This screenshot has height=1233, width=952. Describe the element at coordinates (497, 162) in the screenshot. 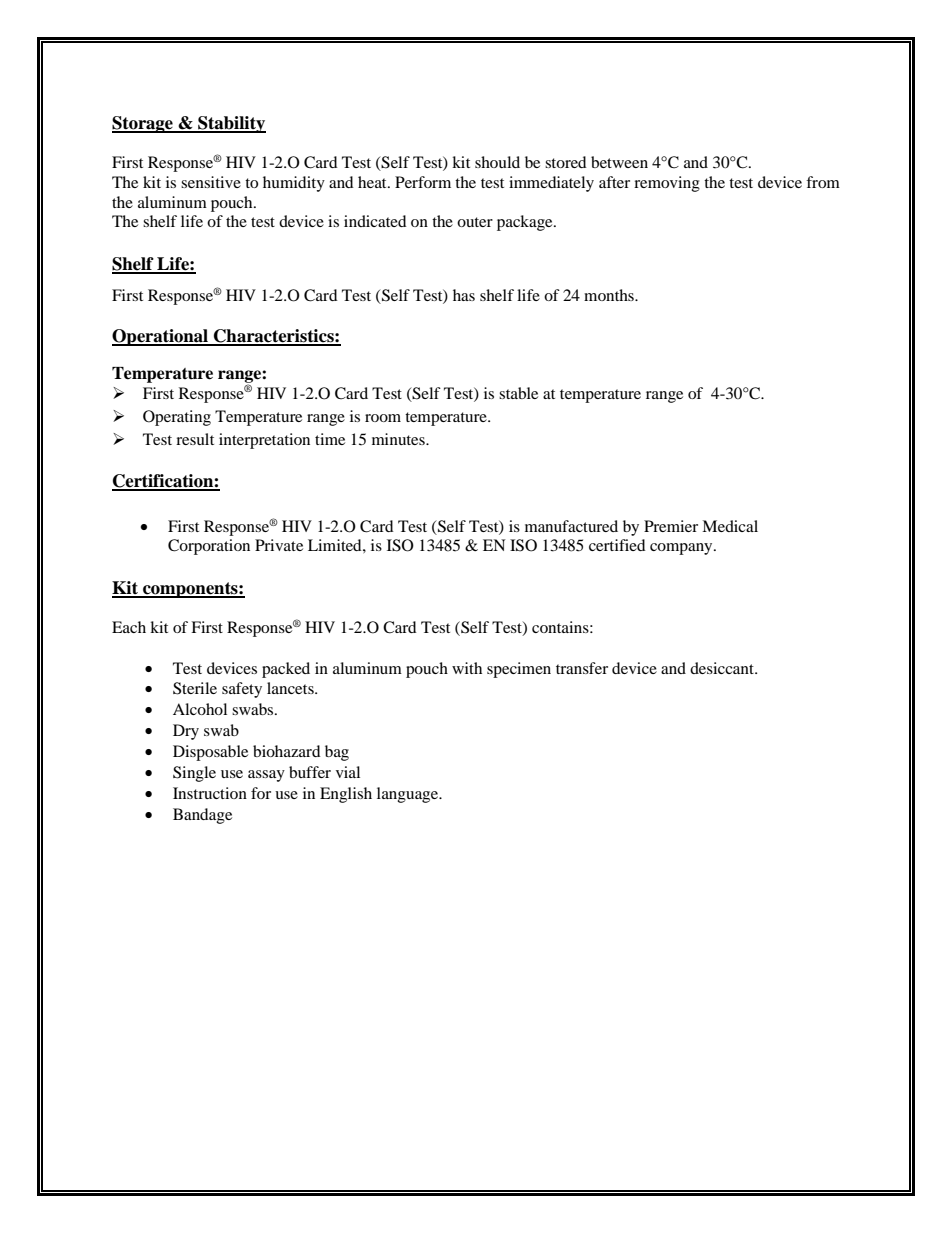

I see `should` at that location.
